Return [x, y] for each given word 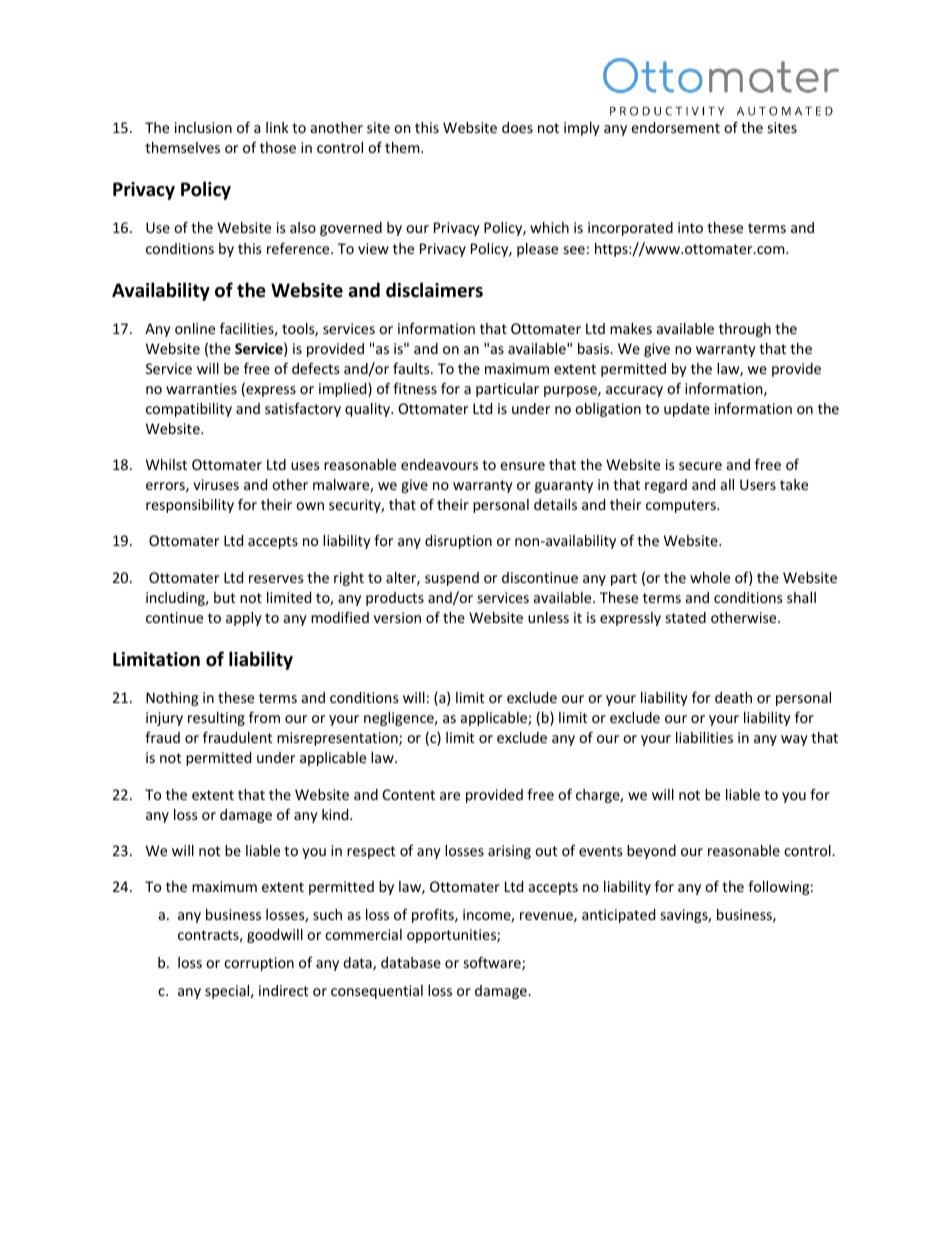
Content [409, 794]
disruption [458, 542]
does [517, 127]
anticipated [618, 916]
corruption [259, 964]
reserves [276, 579]
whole [710, 577]
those [278, 147]
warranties [201, 388]
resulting [216, 719]
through [745, 330]
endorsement [675, 127]
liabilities [704, 737]
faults [412, 368]
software [493, 963]
